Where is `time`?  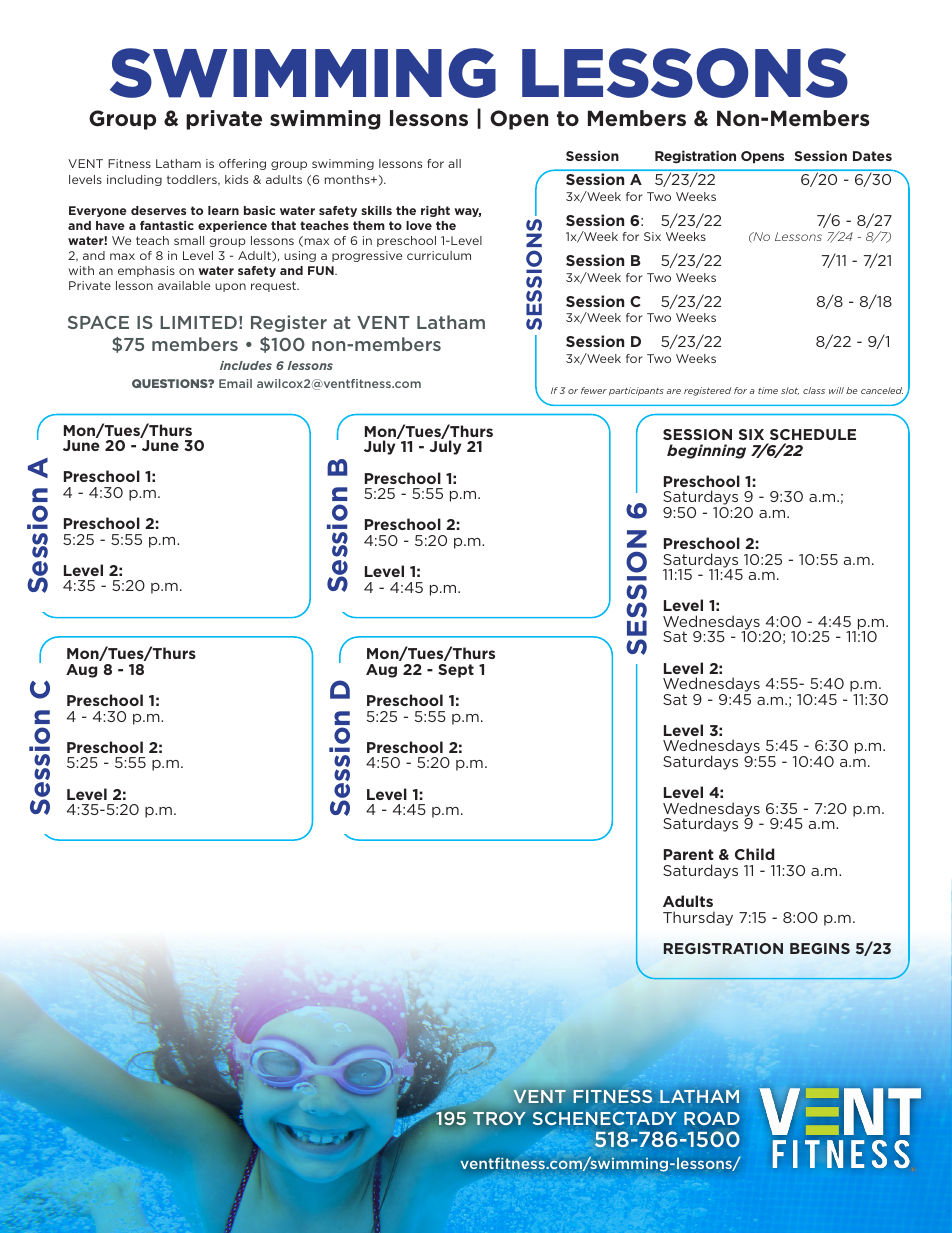
time is located at coordinates (768, 390).
